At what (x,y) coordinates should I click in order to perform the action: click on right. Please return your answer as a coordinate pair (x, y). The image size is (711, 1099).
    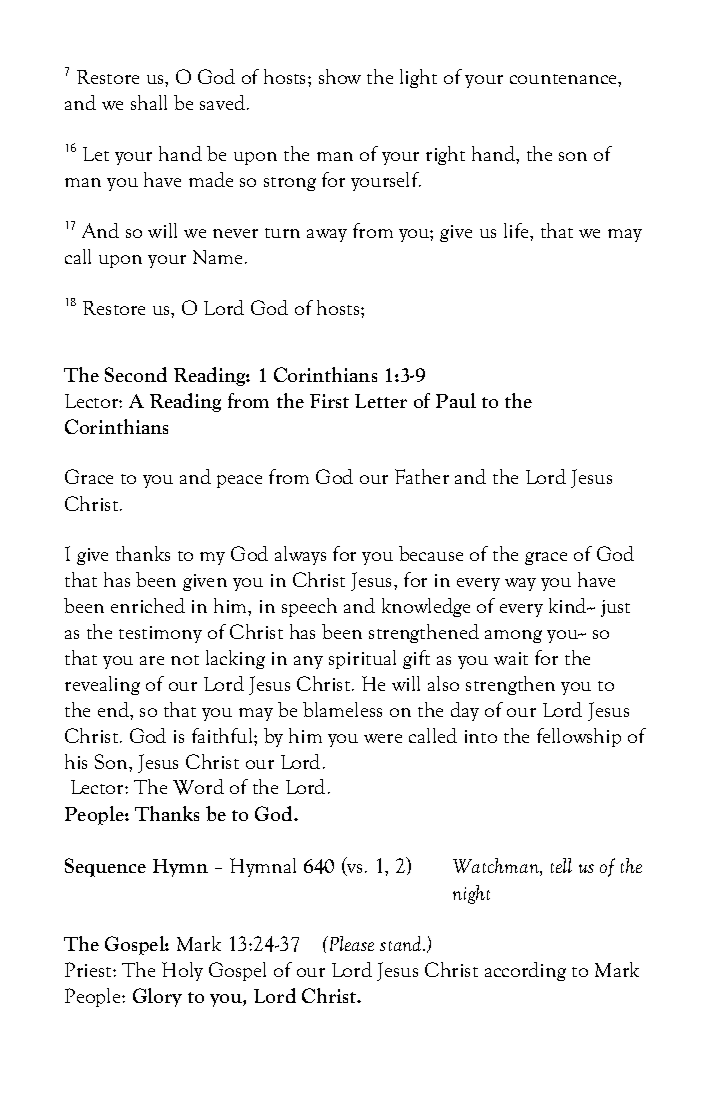
    Looking at the image, I should click on (445, 155).
